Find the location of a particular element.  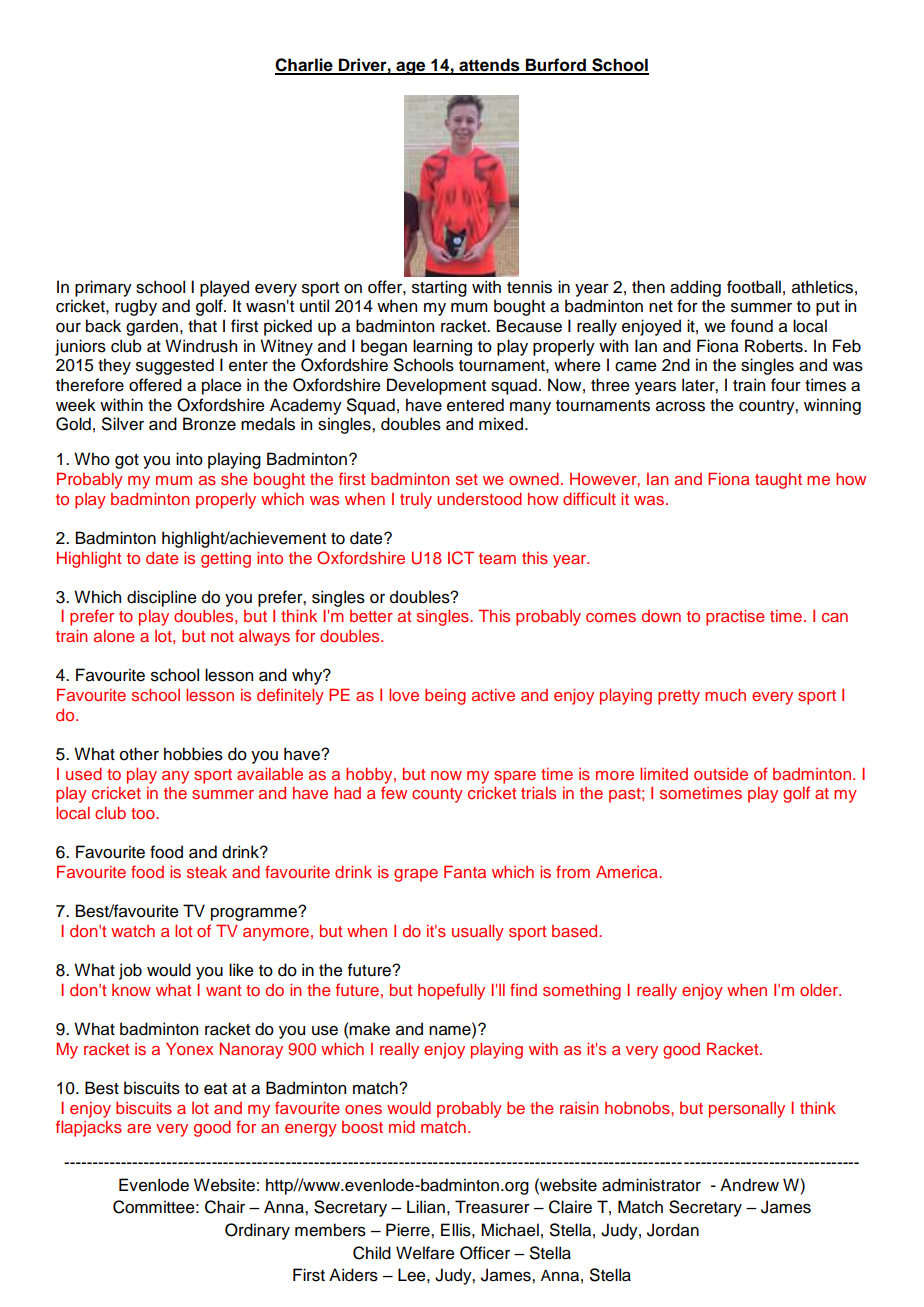

suggested is located at coordinates (175, 366).
